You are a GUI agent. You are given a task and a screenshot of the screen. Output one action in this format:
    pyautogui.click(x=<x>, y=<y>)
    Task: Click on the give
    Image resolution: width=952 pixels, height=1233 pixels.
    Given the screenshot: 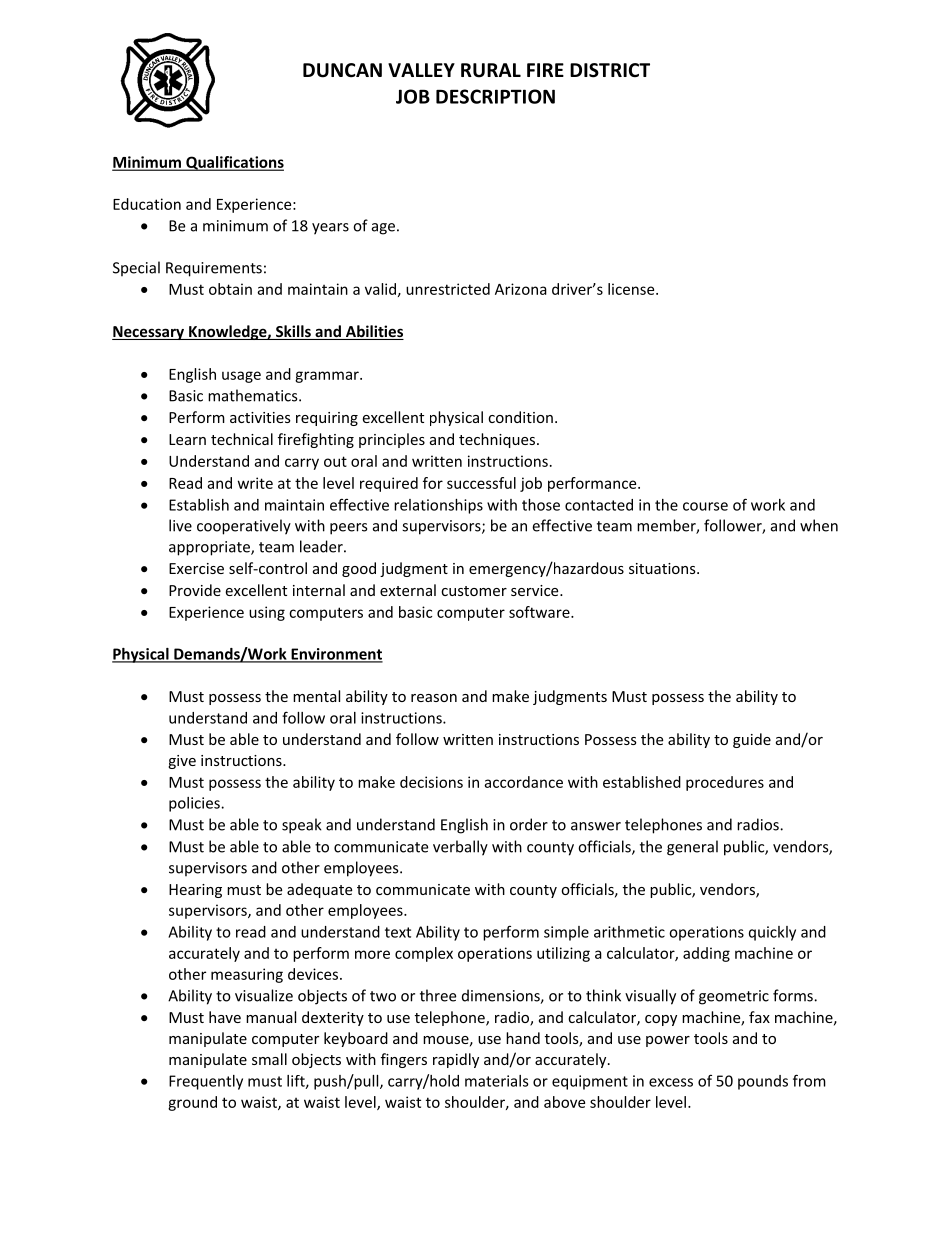 What is the action you would take?
    pyautogui.click(x=182, y=762)
